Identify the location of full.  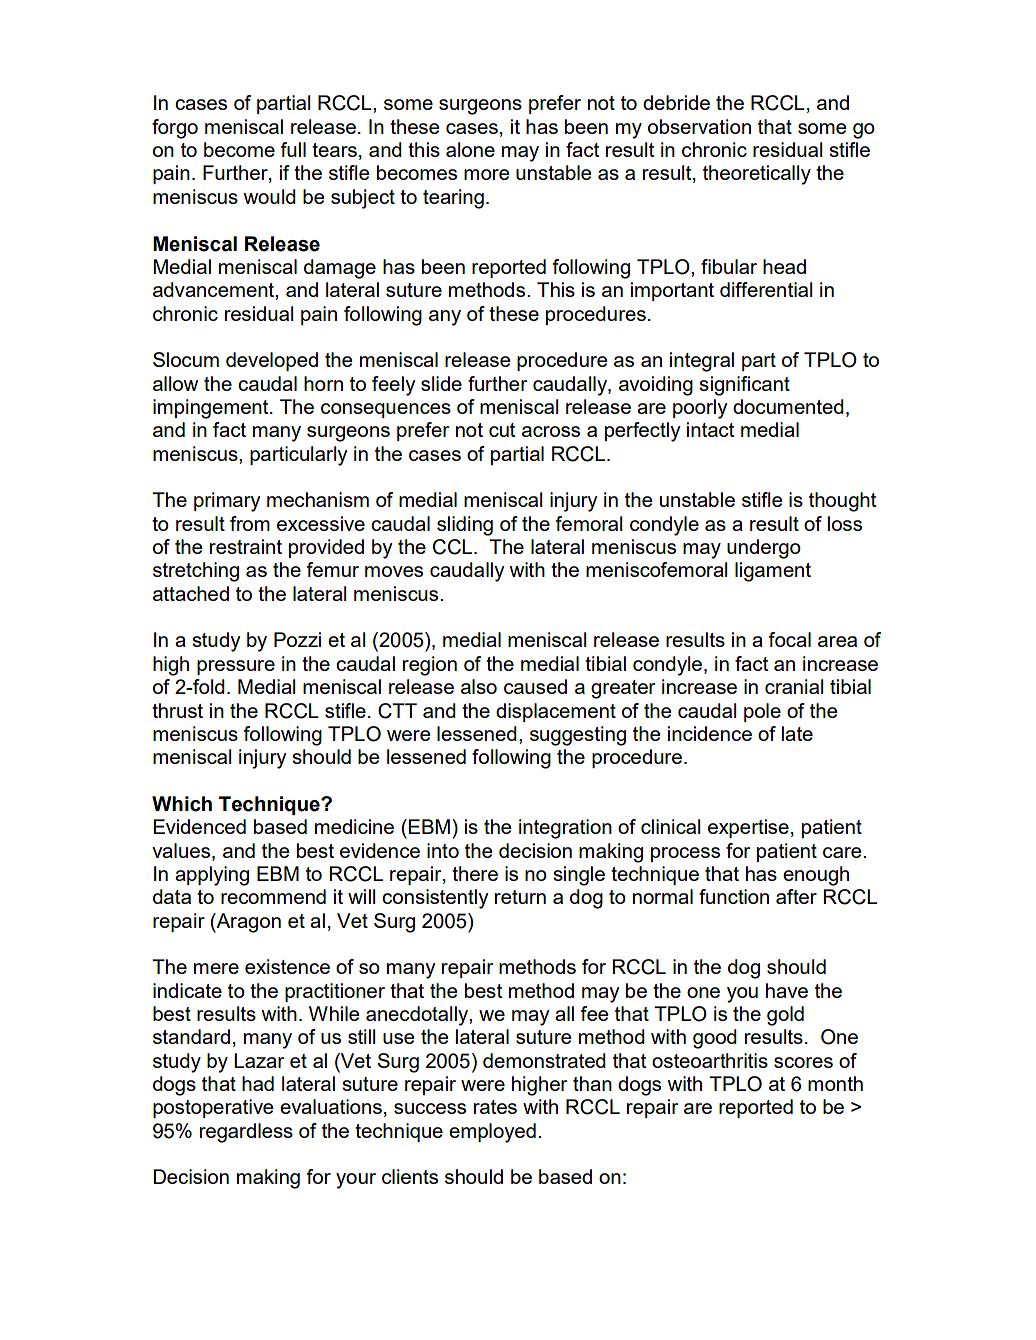
(293, 149).
